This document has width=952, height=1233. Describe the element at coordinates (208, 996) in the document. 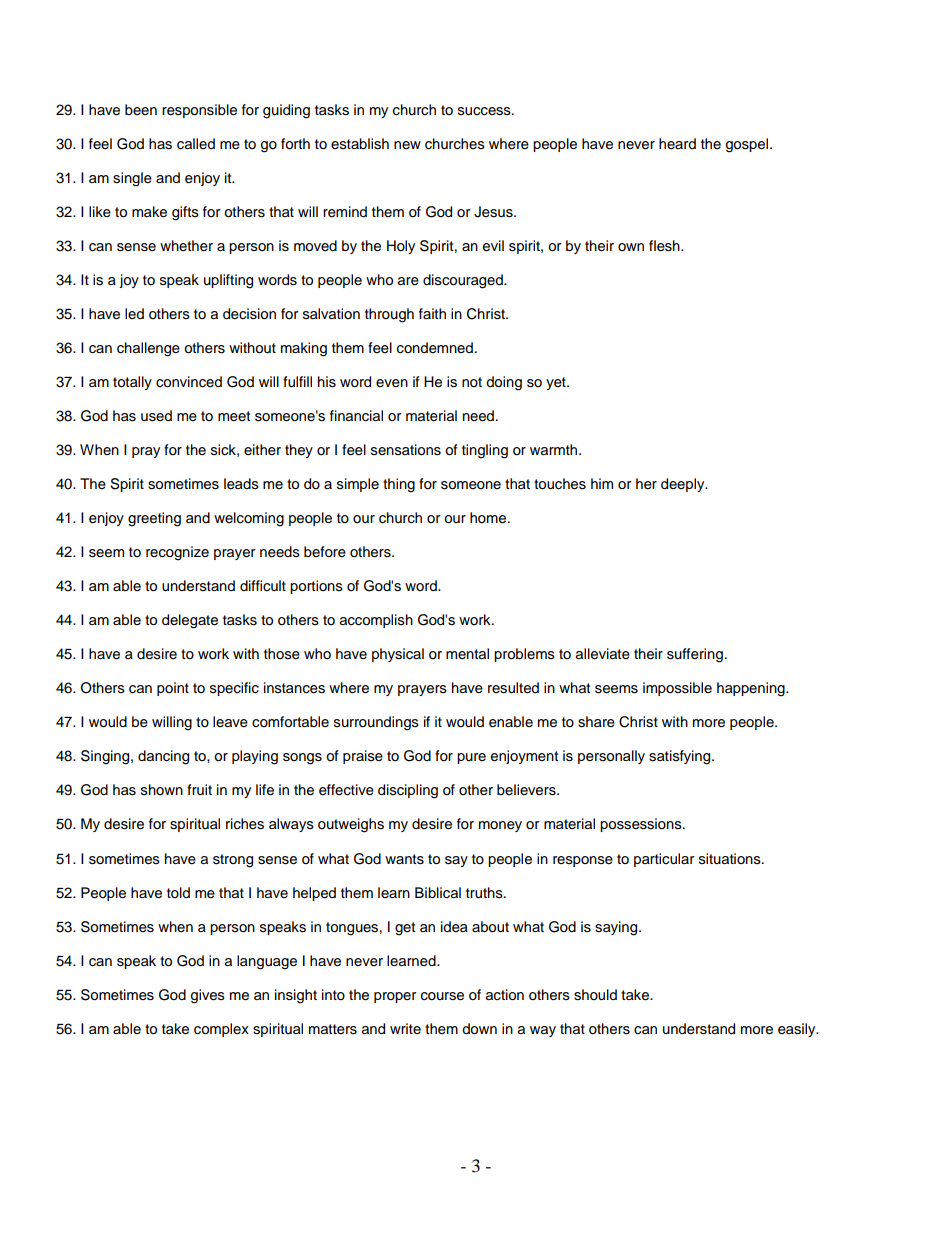

I see `gives` at that location.
